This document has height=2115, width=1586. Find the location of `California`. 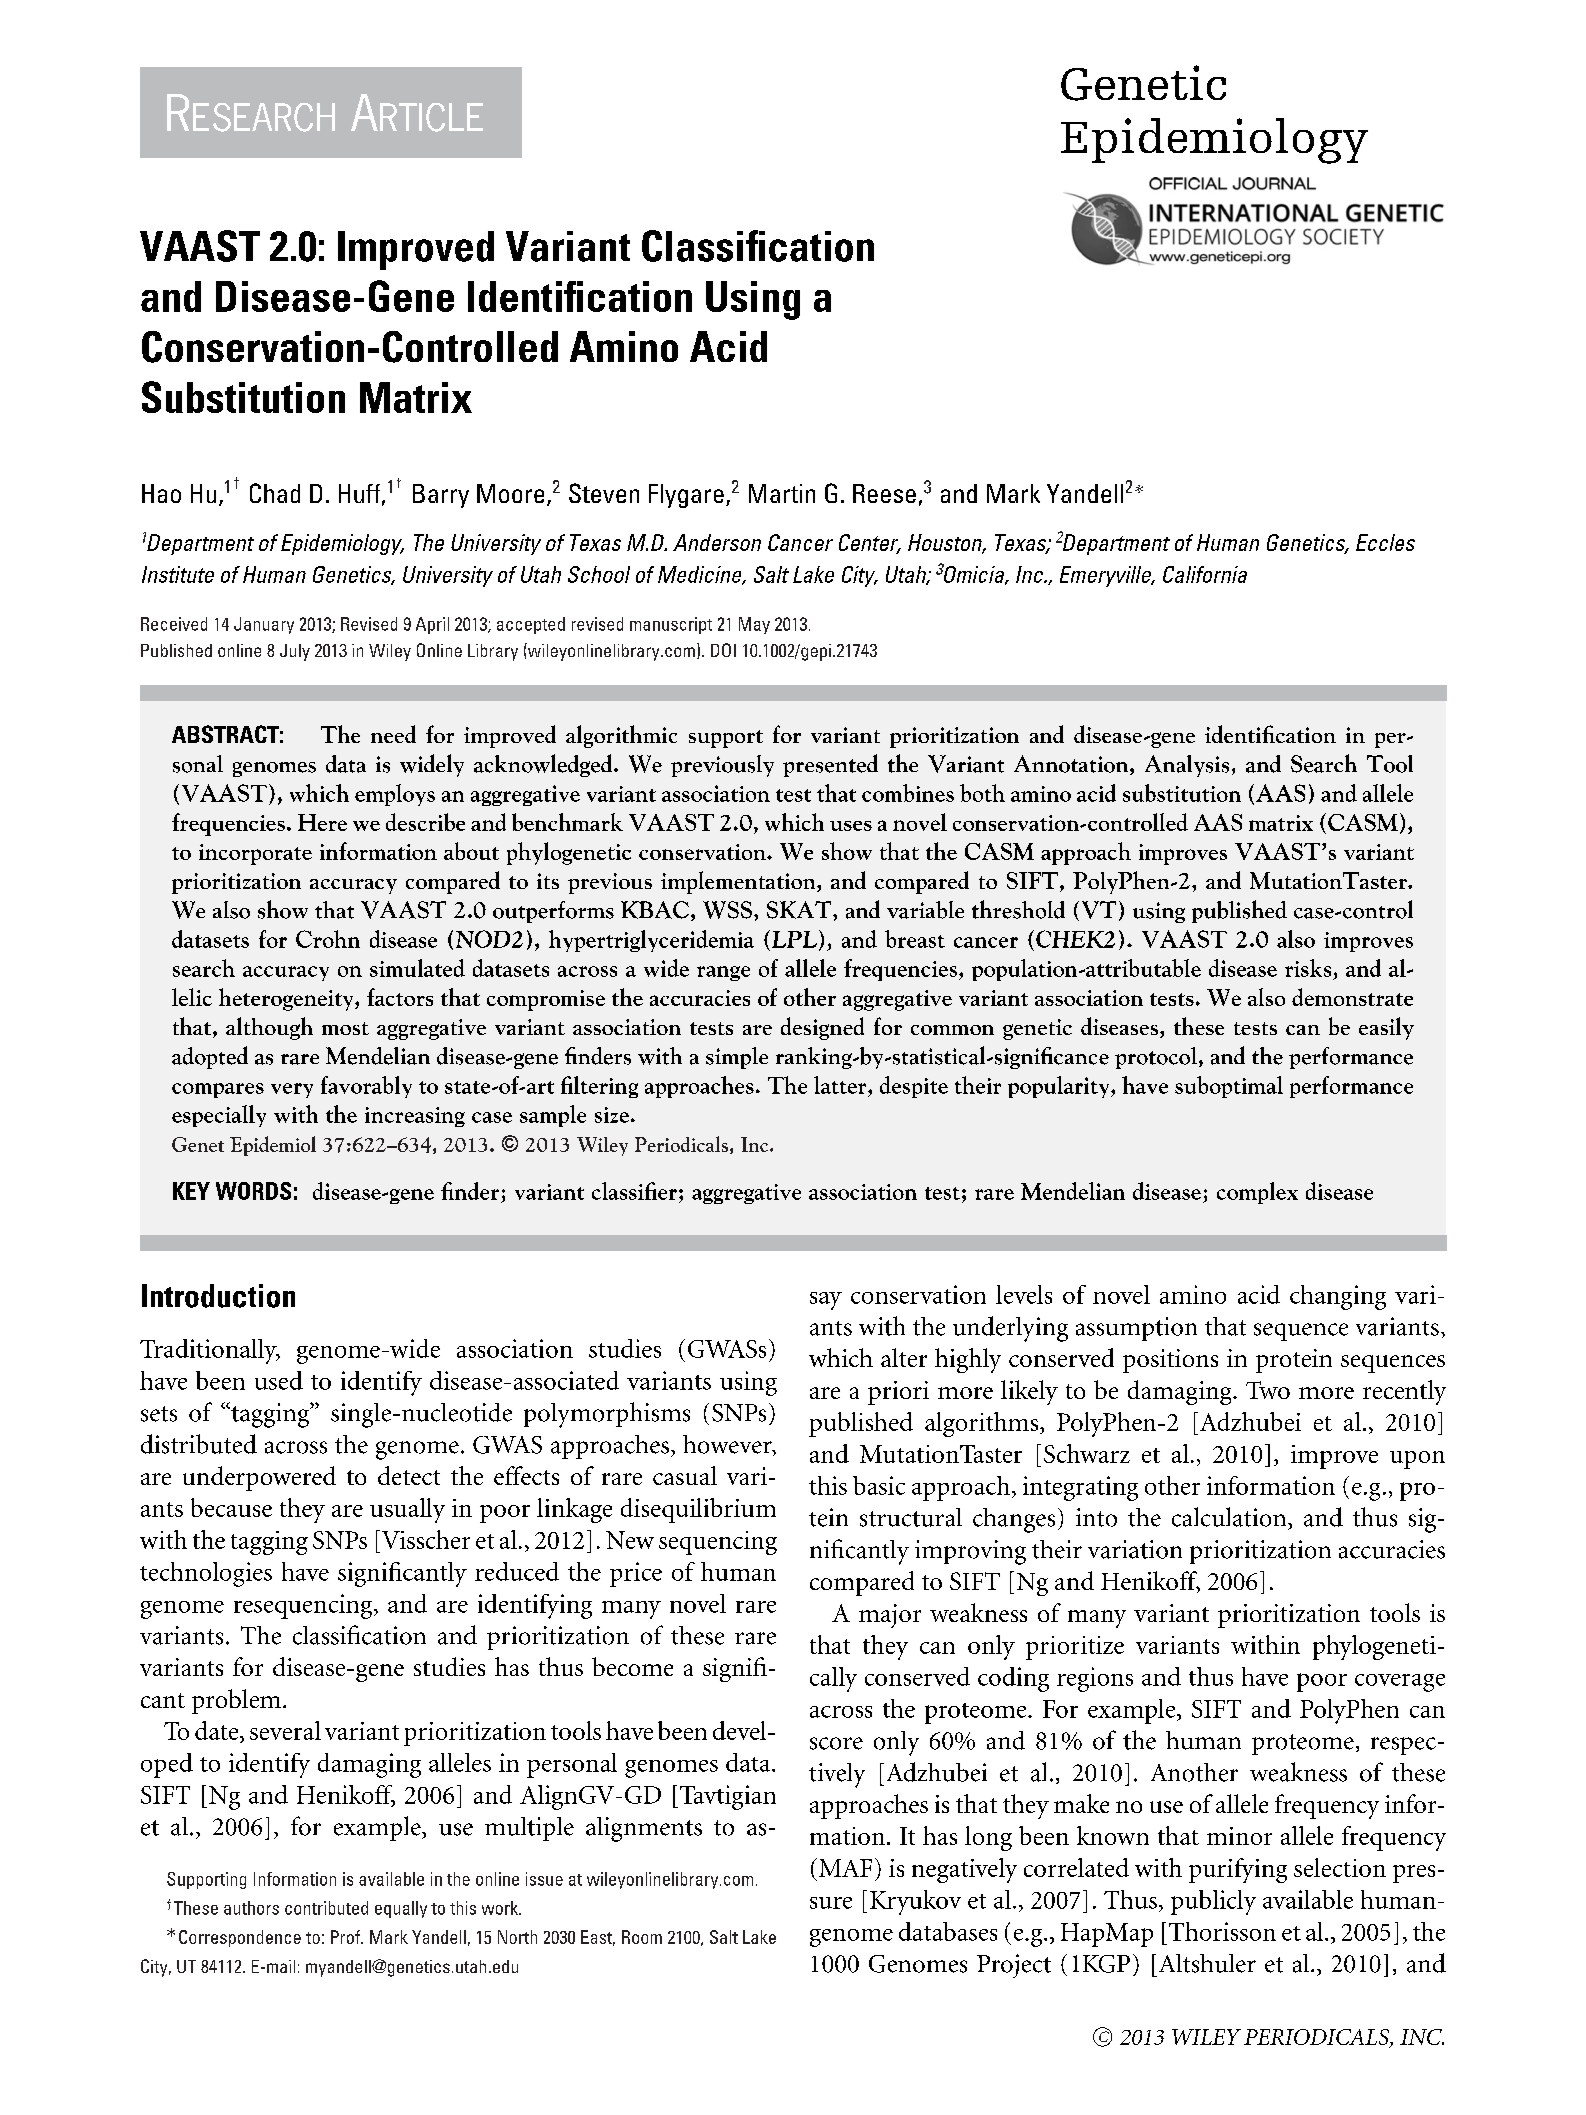

California is located at coordinates (1205, 574).
